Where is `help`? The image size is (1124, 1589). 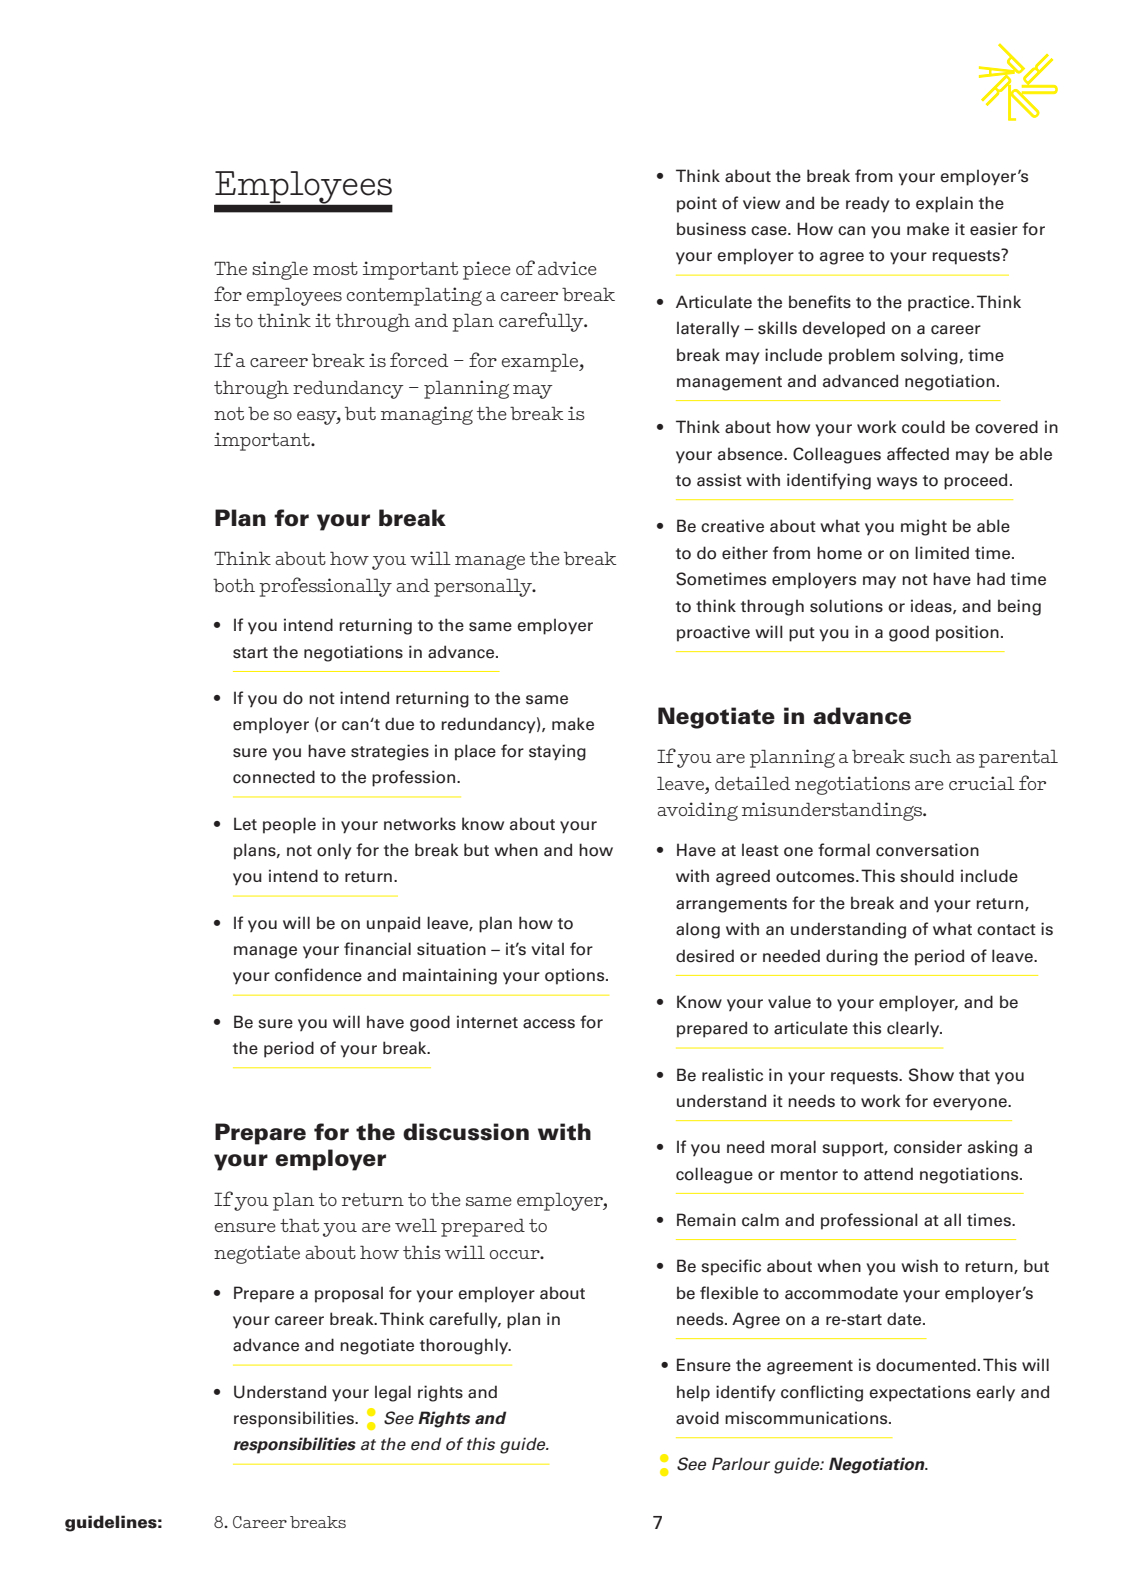
help is located at coordinates (693, 1393).
